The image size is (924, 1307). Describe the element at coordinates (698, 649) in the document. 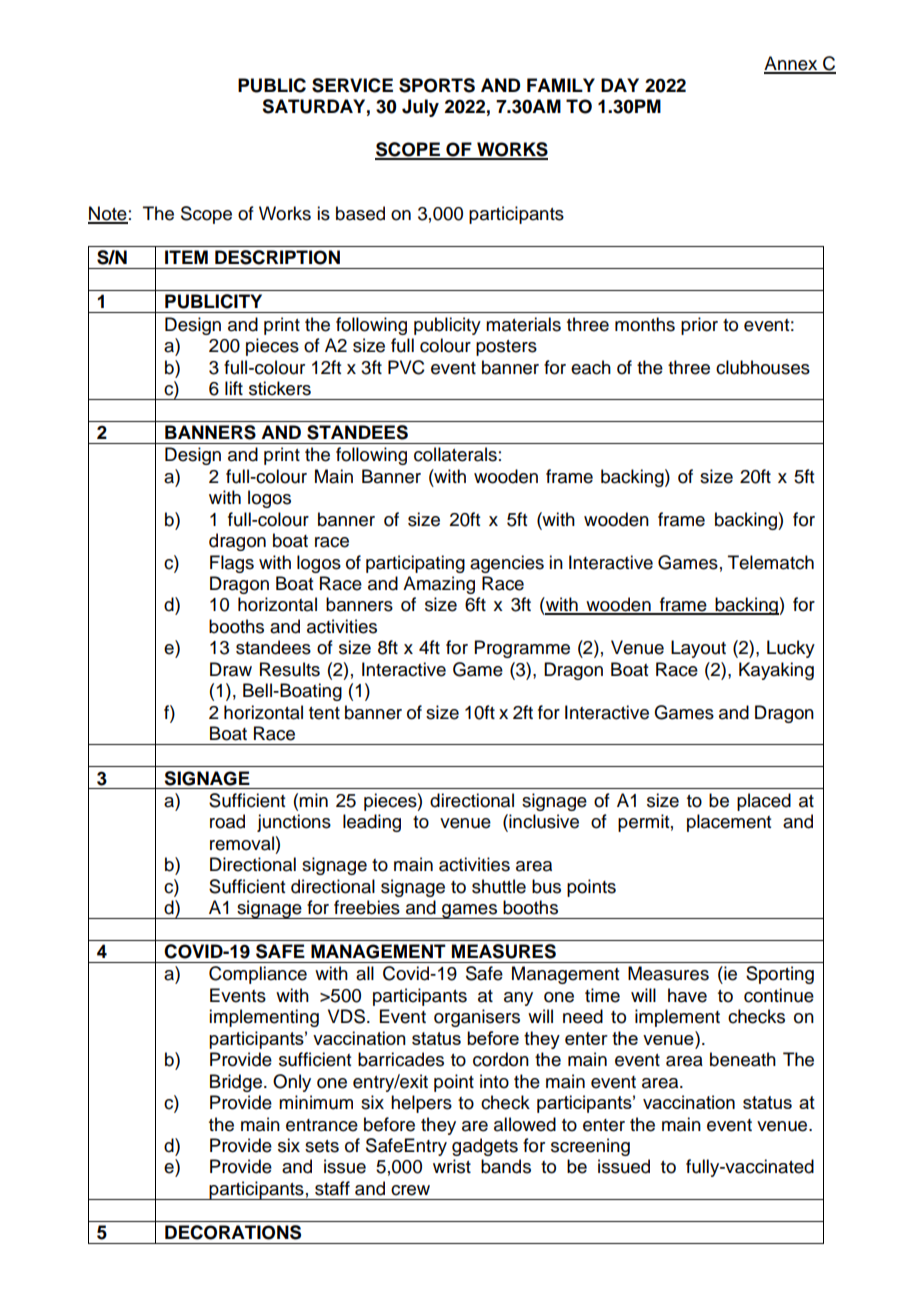

I see `Layout` at that location.
